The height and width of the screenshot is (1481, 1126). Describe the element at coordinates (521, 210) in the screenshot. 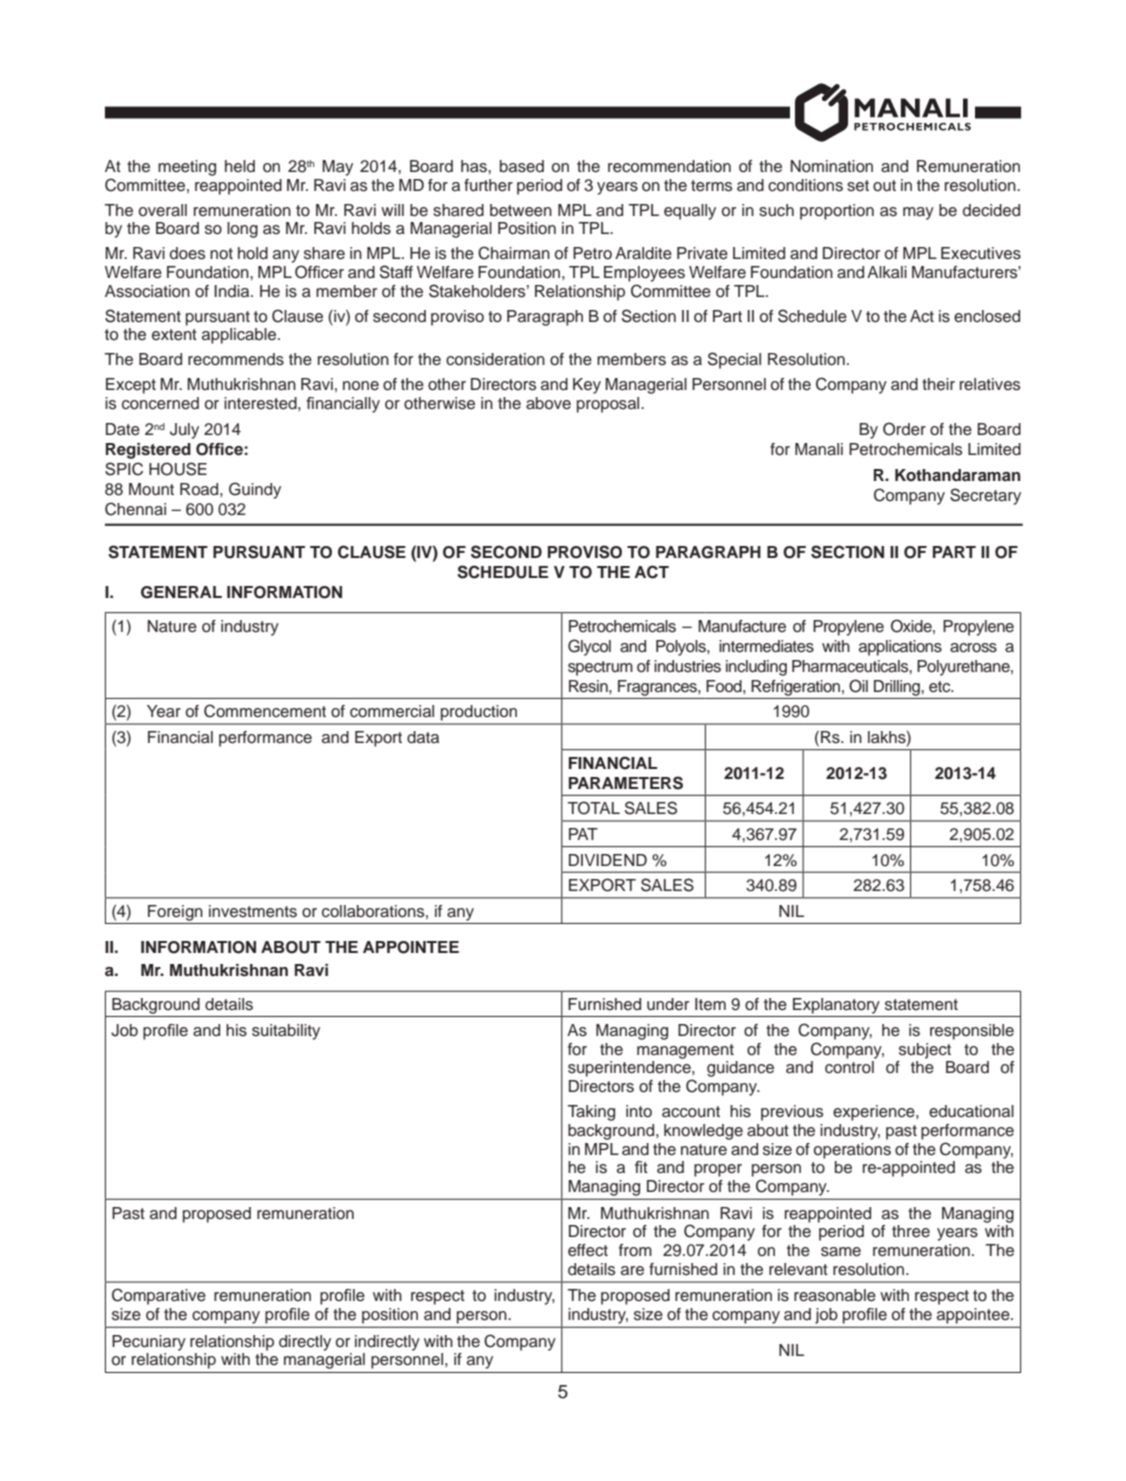

I see `between` at that location.
